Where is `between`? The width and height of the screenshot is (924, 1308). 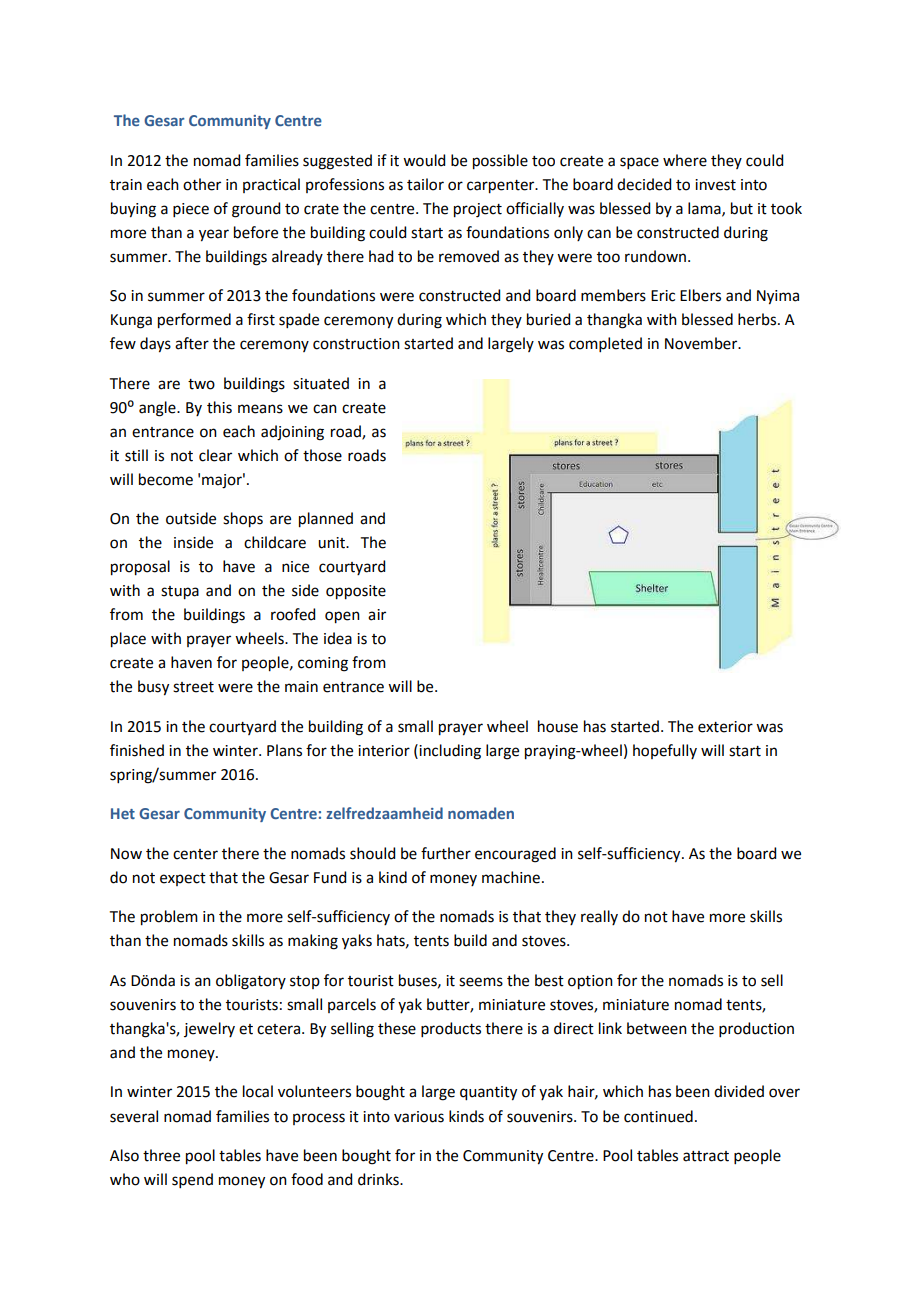 between is located at coordinates (657, 1028).
